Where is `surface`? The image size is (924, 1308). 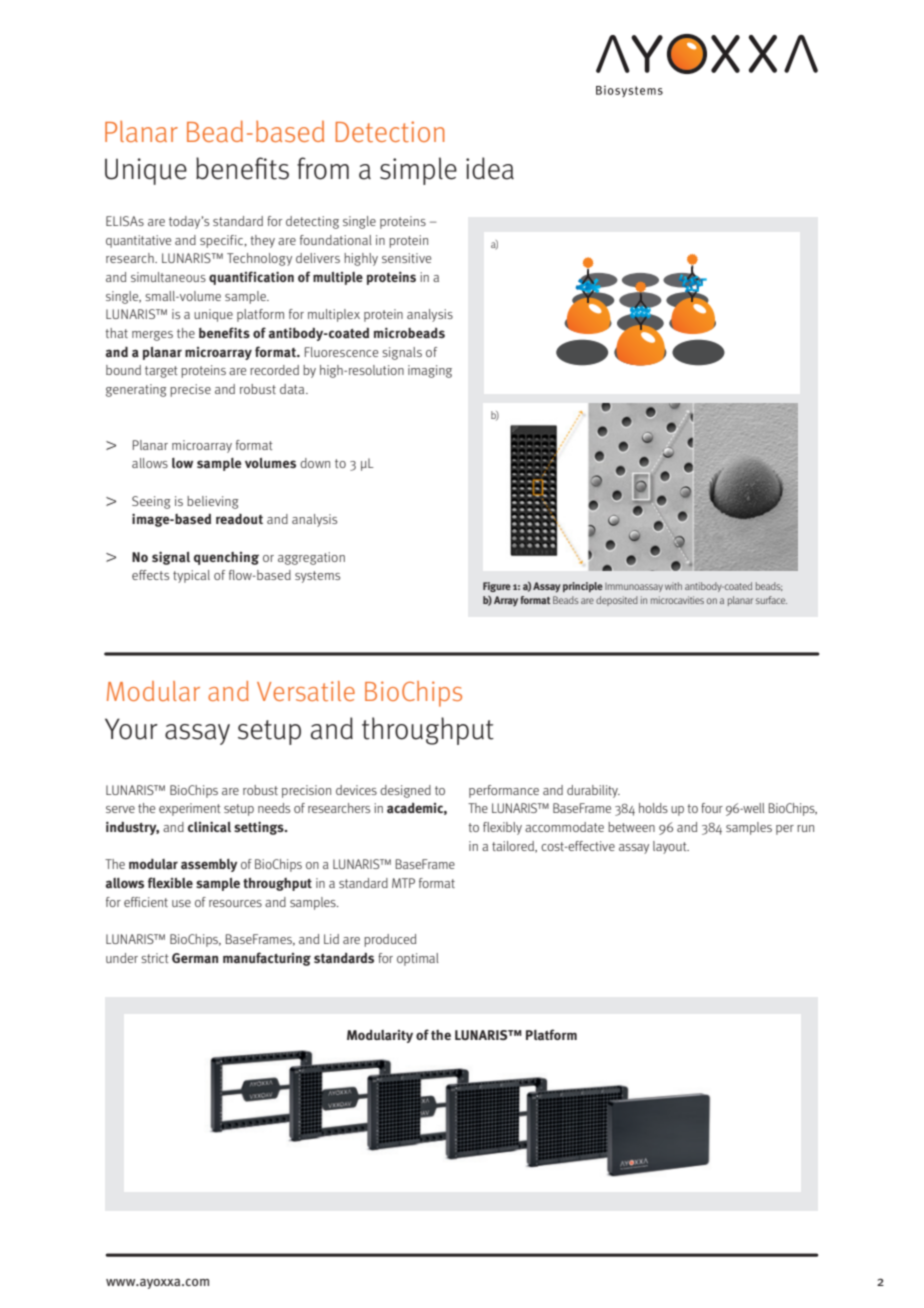 surface is located at coordinates (771, 600).
